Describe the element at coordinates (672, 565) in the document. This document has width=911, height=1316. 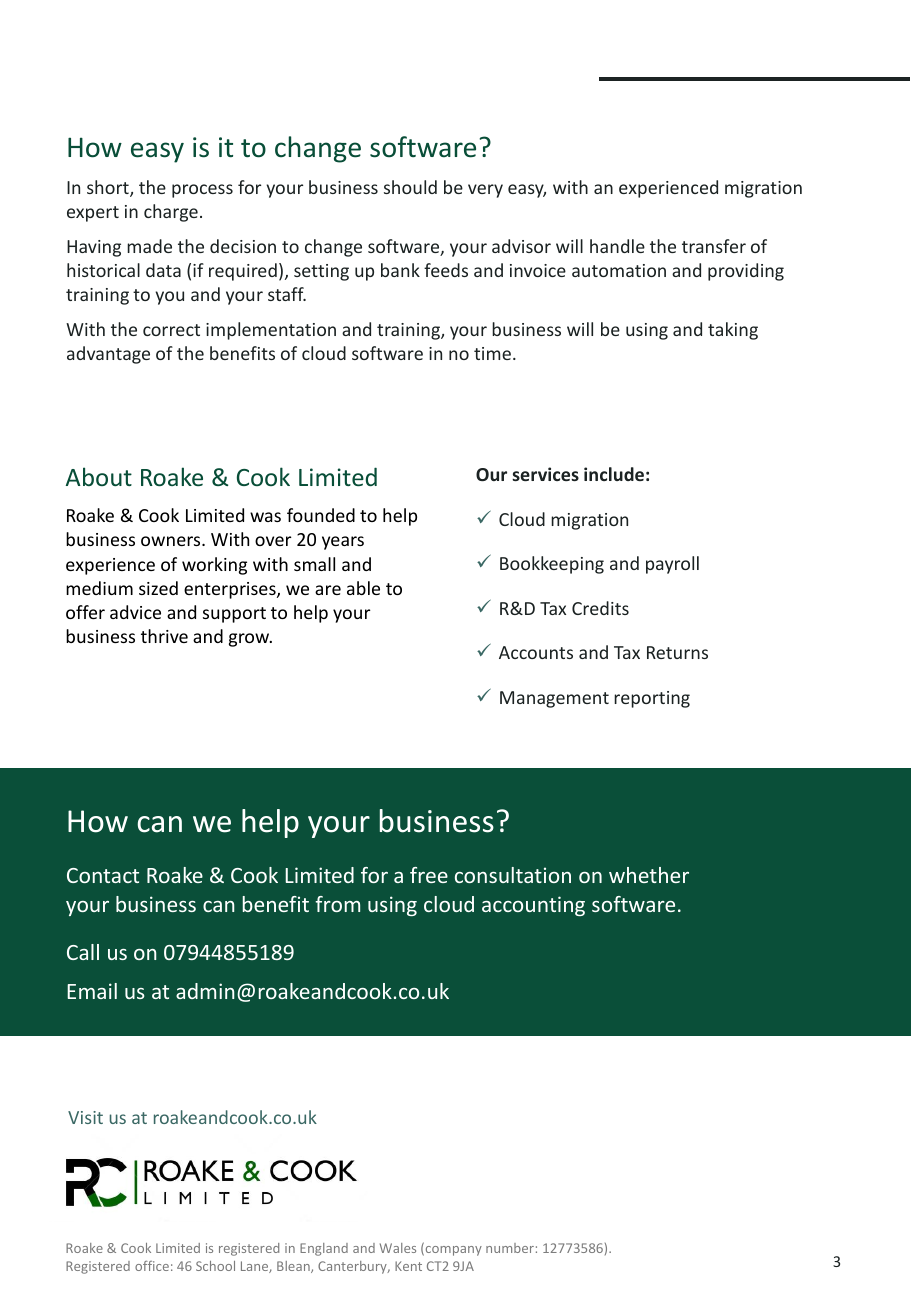
I see `payroll` at that location.
